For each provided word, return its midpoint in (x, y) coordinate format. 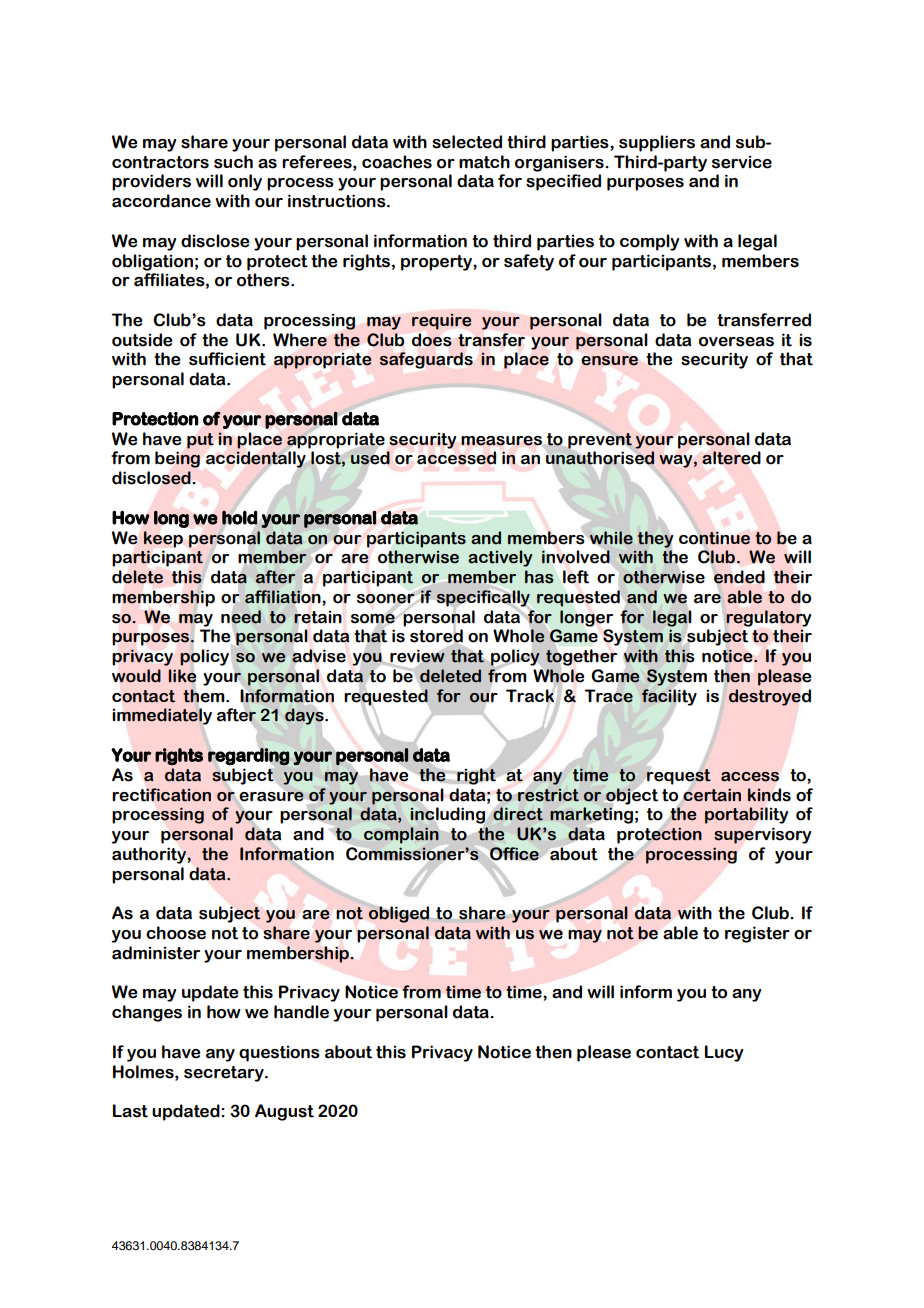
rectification (162, 795)
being (177, 459)
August (284, 1112)
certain (712, 795)
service (742, 162)
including (448, 815)
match (484, 162)
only (245, 182)
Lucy (724, 1053)
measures (502, 441)
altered (731, 458)
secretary (225, 1074)
